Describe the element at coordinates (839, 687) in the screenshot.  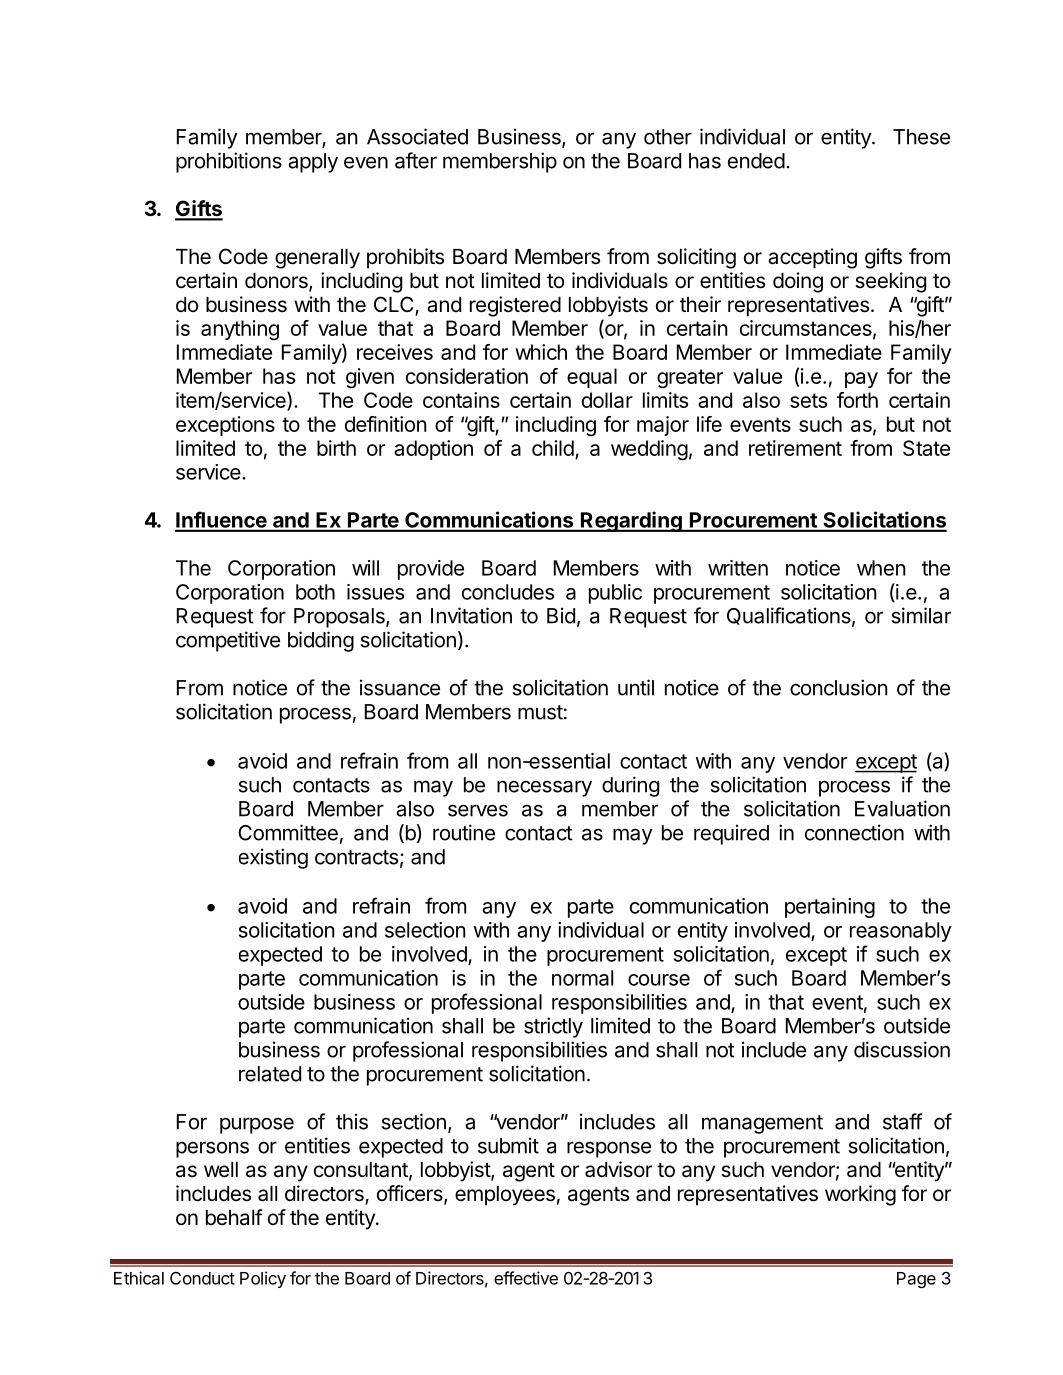
I see `conclusion` at that location.
